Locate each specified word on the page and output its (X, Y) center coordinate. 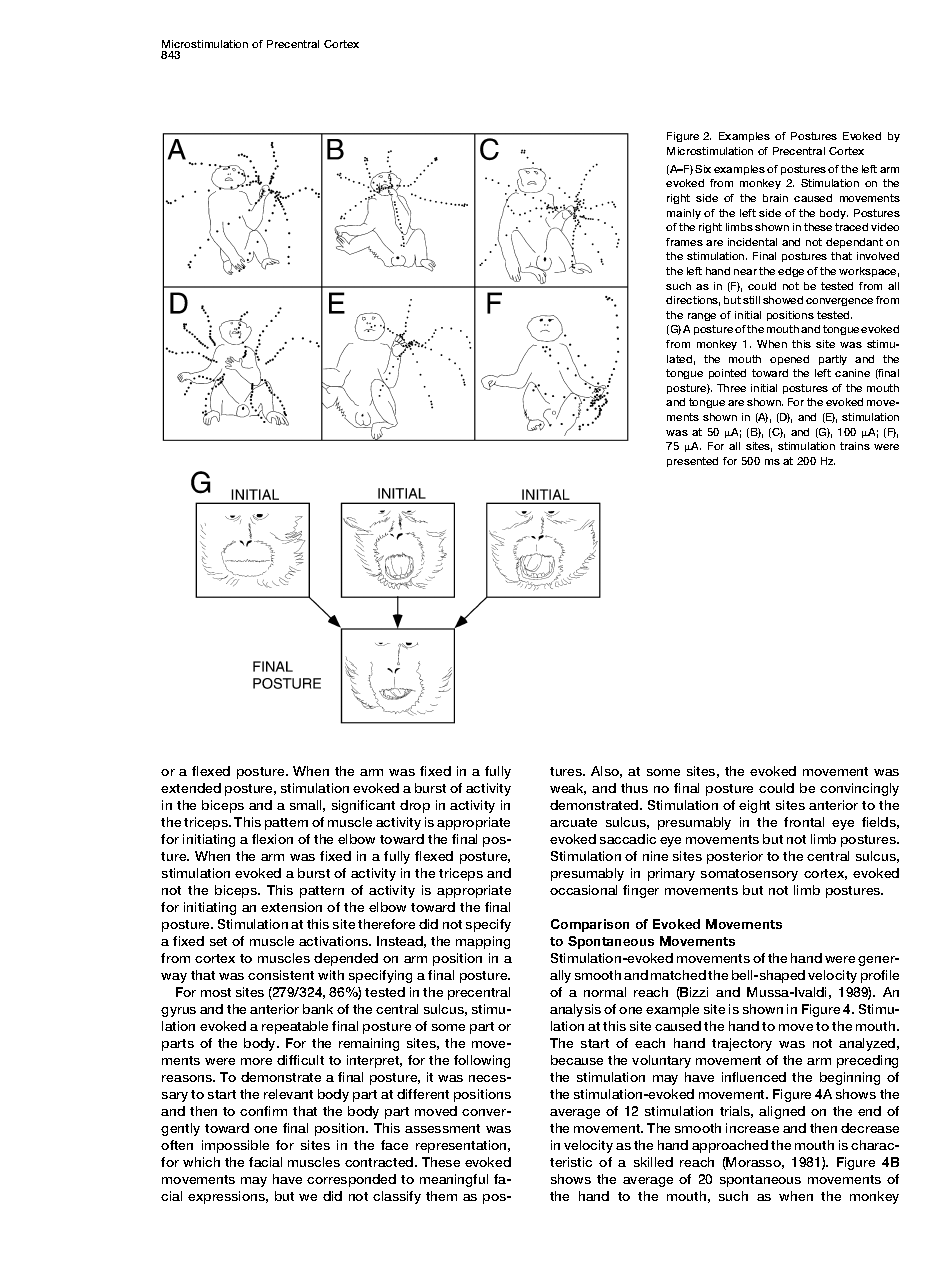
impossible (235, 1146)
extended (191, 788)
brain (775, 198)
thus (634, 788)
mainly (684, 214)
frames (684, 242)
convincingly (859, 789)
